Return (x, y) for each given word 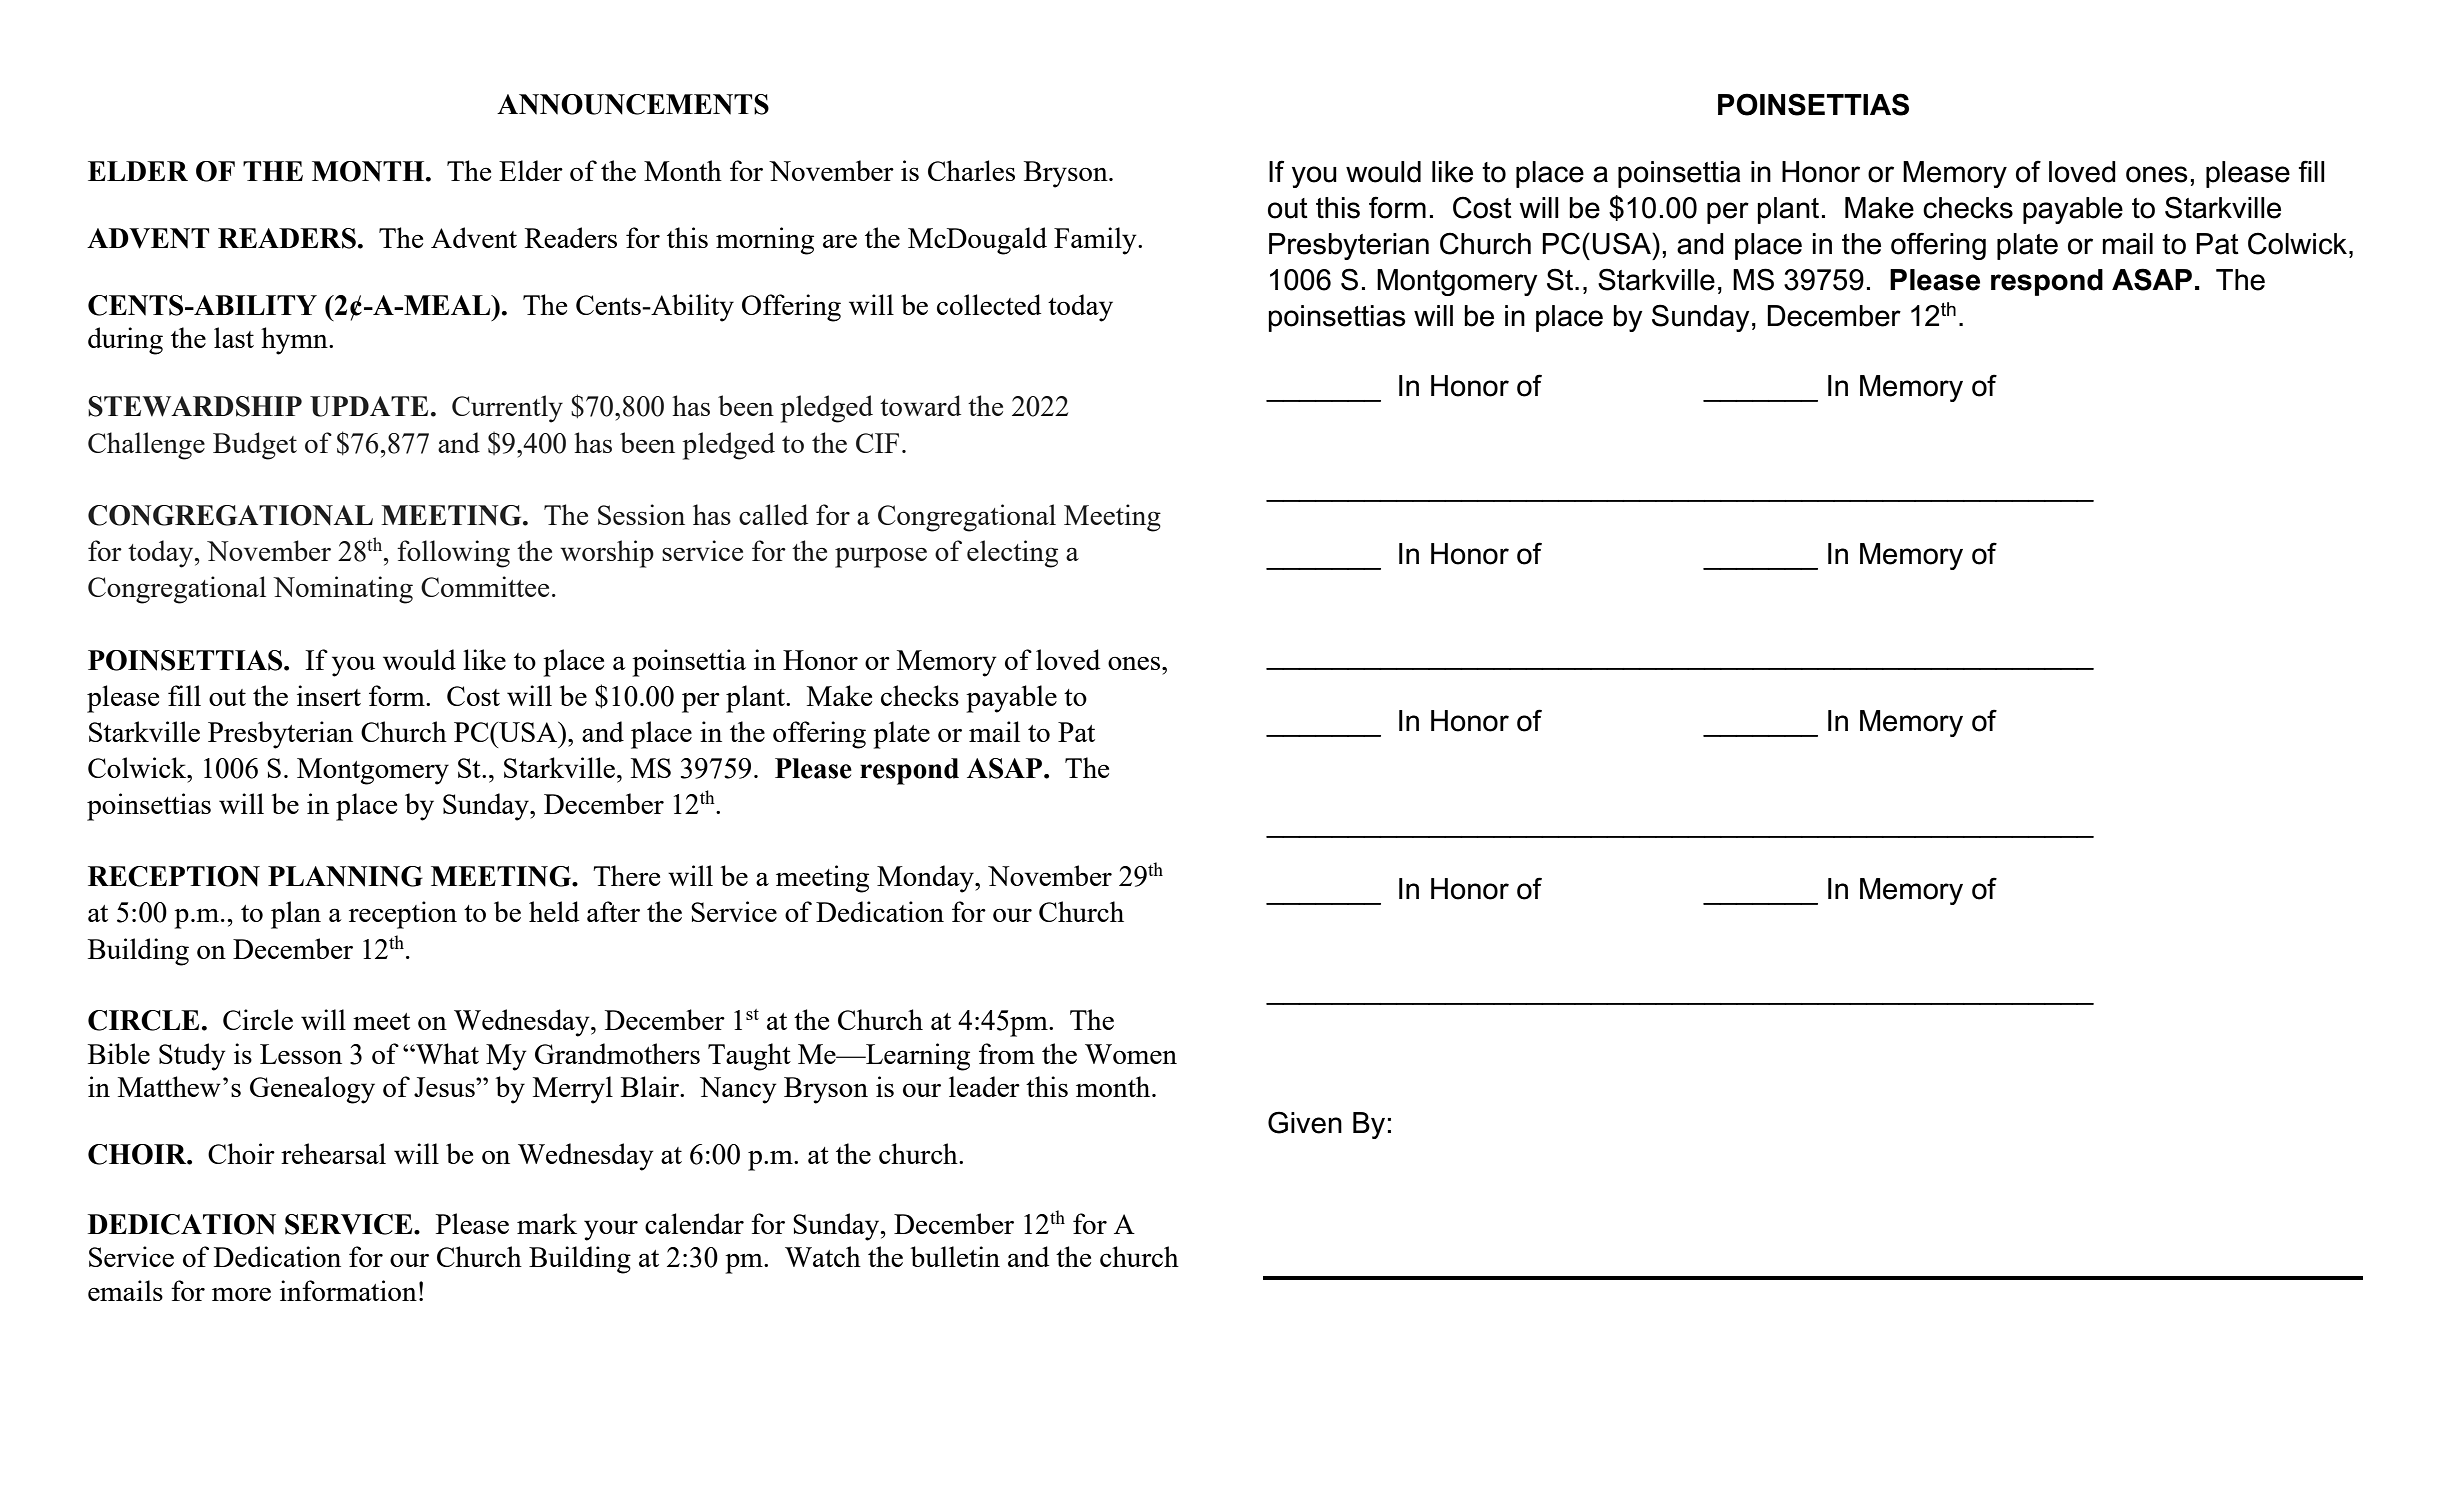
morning (765, 241)
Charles (971, 170)
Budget (255, 446)
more (241, 1294)
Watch (823, 1256)
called (773, 514)
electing (1012, 554)
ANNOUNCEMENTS (633, 104)
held (554, 911)
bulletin (955, 1256)
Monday (926, 879)
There (626, 875)
